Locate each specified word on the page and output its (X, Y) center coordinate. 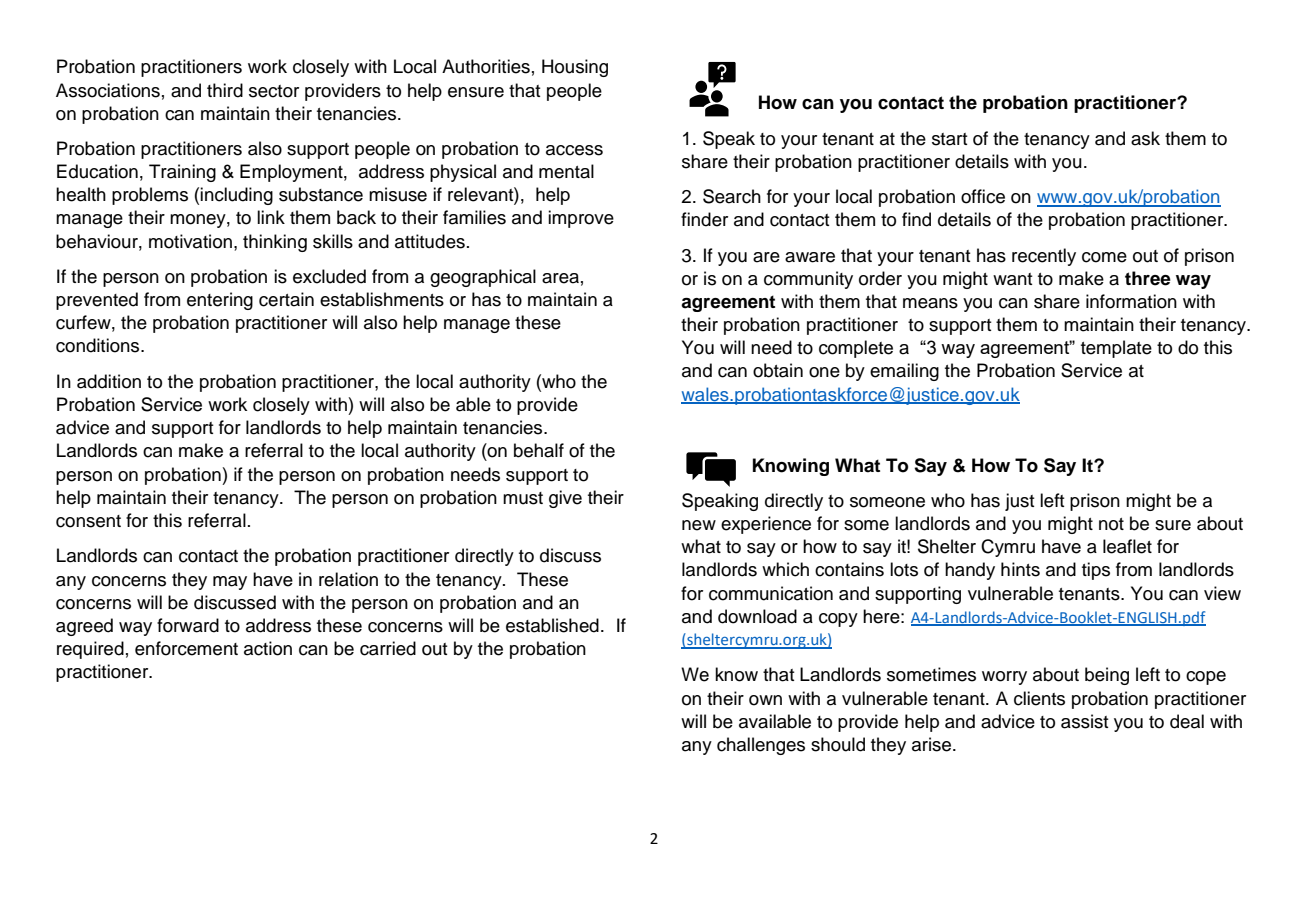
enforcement (186, 648)
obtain (778, 370)
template (1116, 349)
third (225, 90)
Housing (575, 68)
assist (1085, 721)
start (950, 139)
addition (109, 381)
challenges (761, 746)
